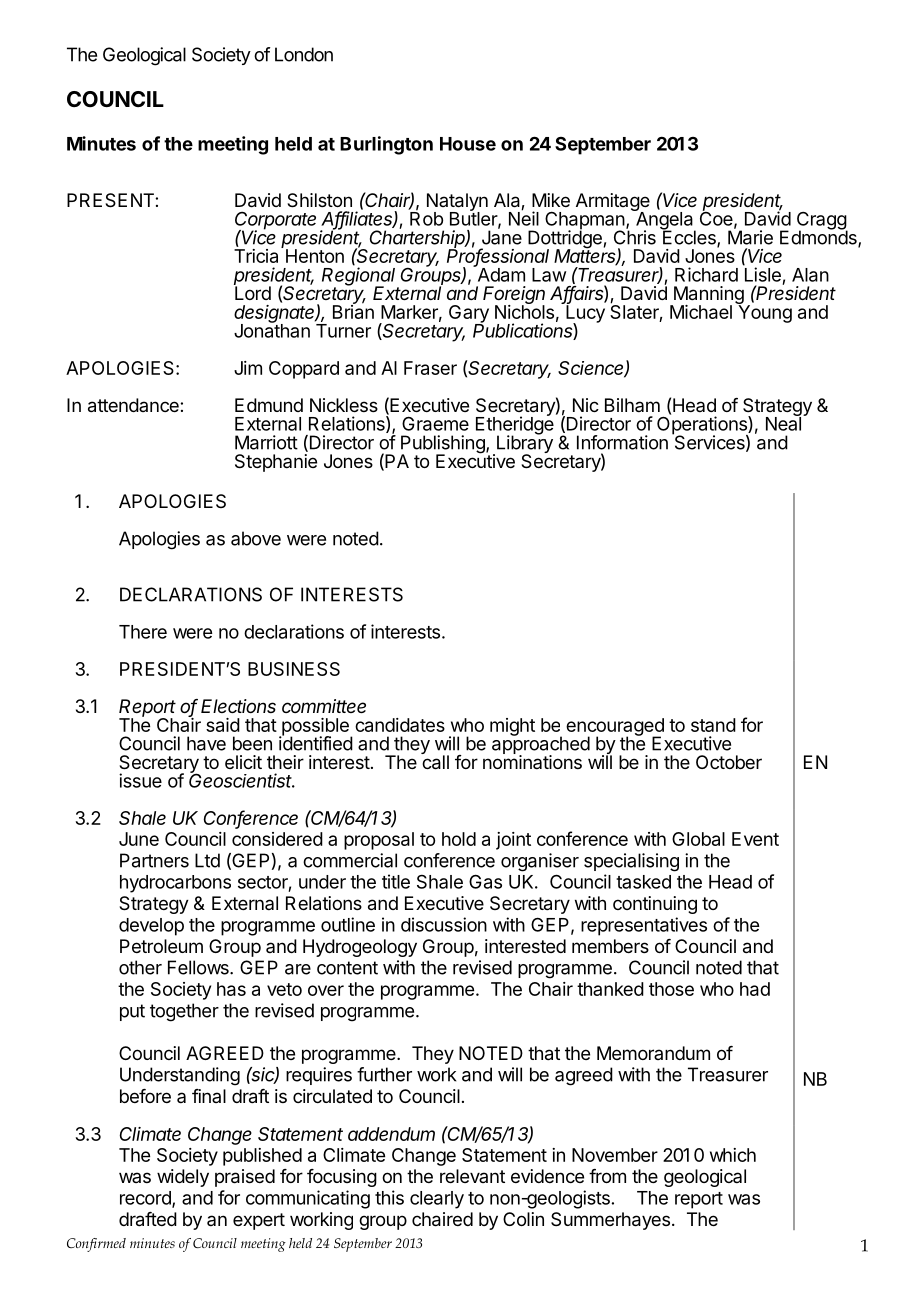 This screenshot has height=1308, width=924. What do you see at coordinates (733, 1155) in the screenshot?
I see `which` at bounding box center [733, 1155].
